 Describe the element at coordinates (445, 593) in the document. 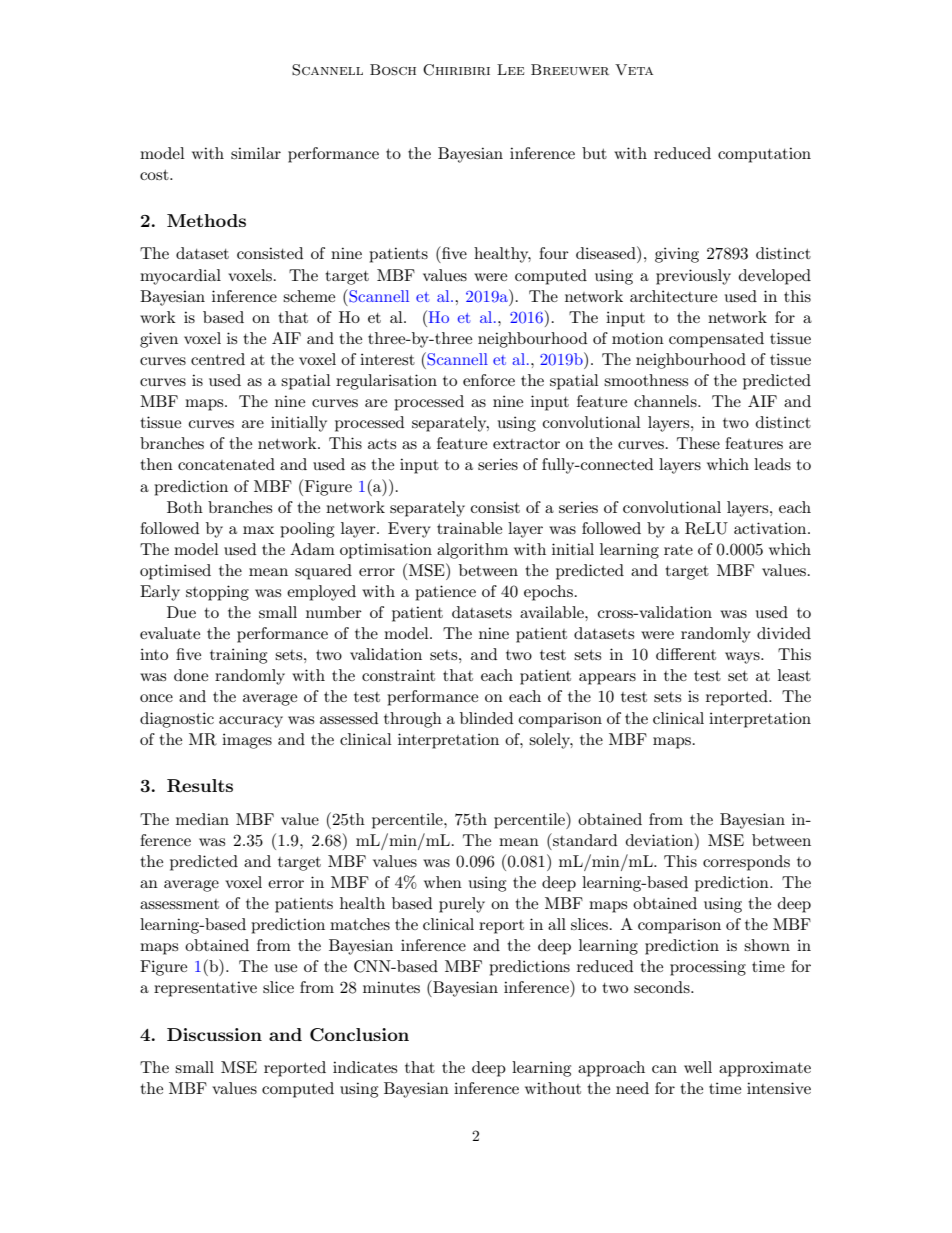

I see `patience` at that location.
